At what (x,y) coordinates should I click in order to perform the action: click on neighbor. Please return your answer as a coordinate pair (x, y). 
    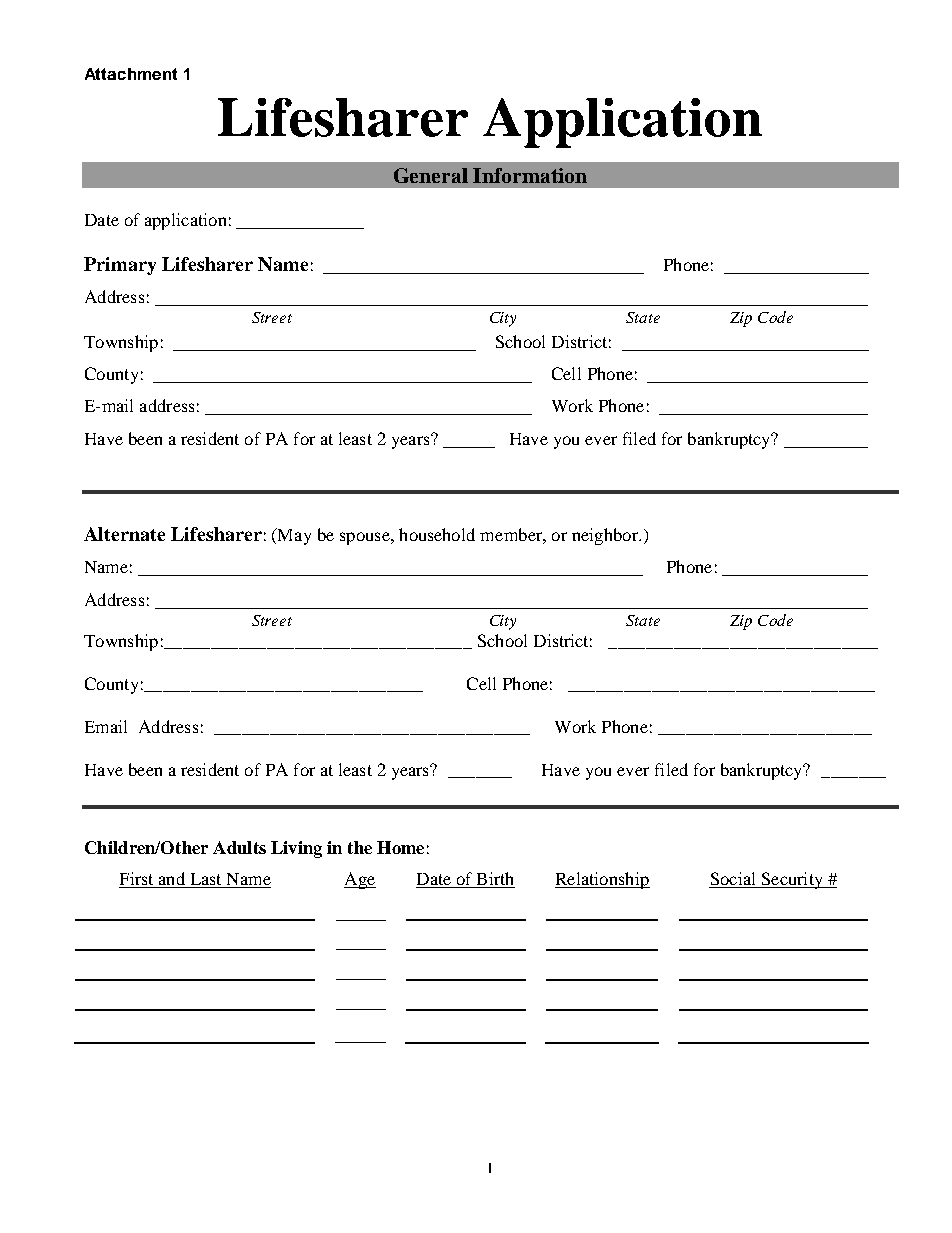
    Looking at the image, I should click on (606, 536).
